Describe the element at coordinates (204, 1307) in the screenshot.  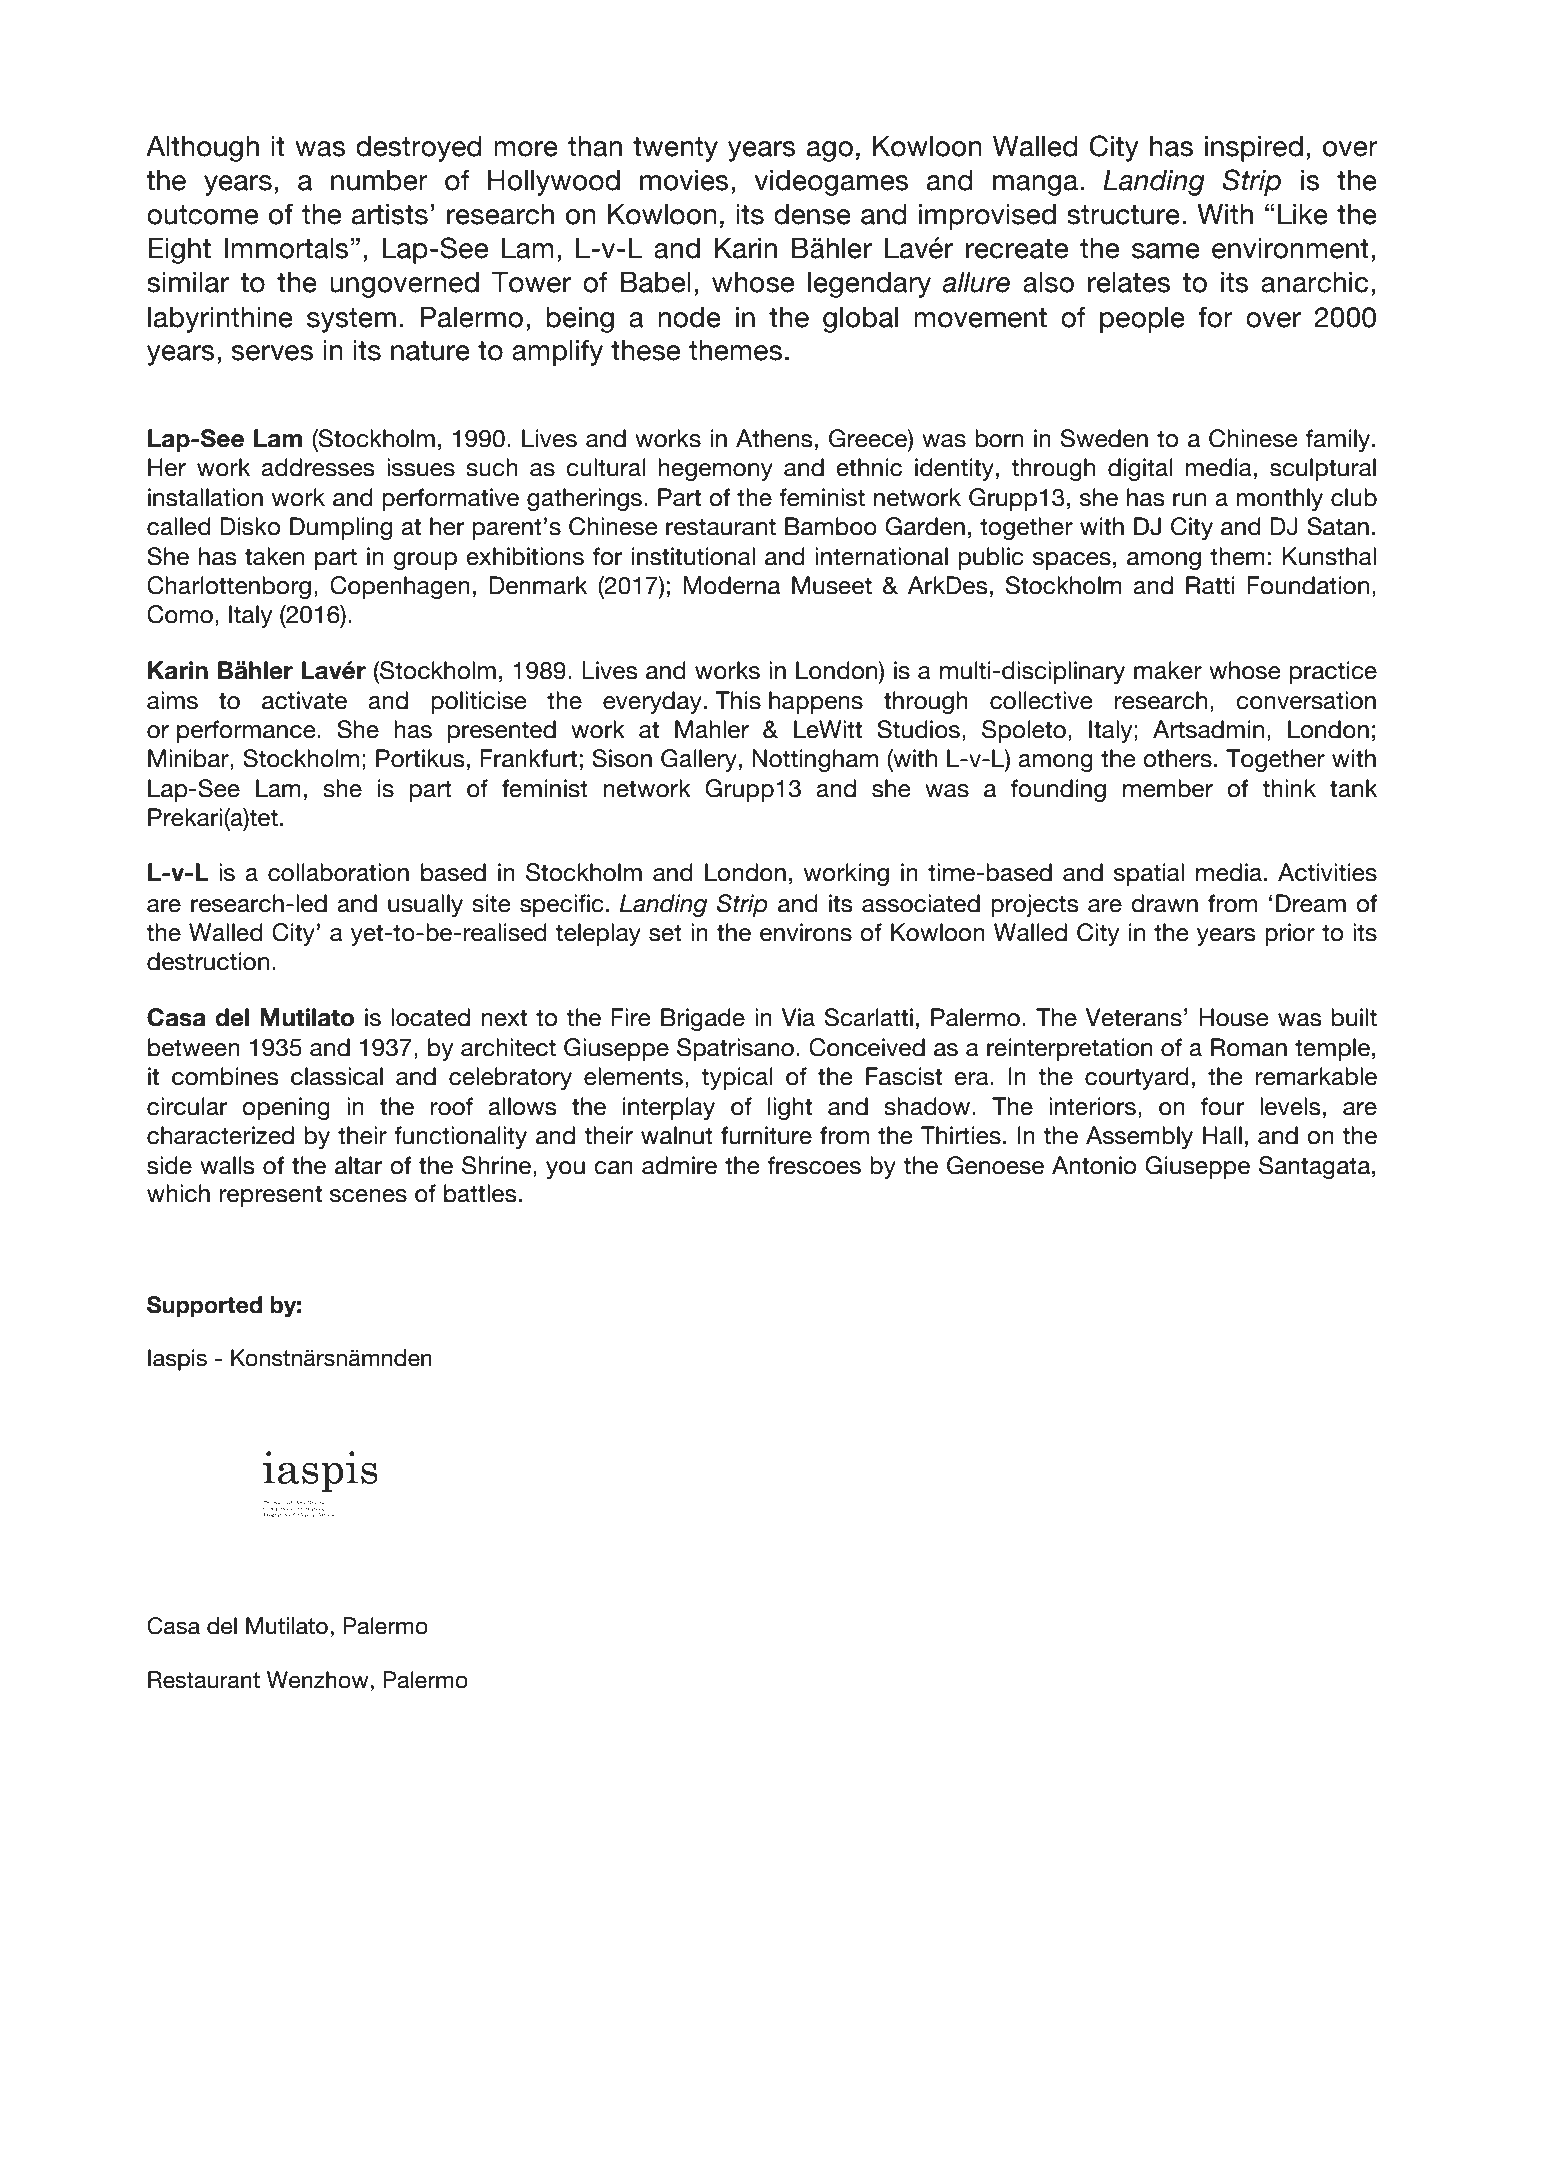
I see `Supported` at that location.
